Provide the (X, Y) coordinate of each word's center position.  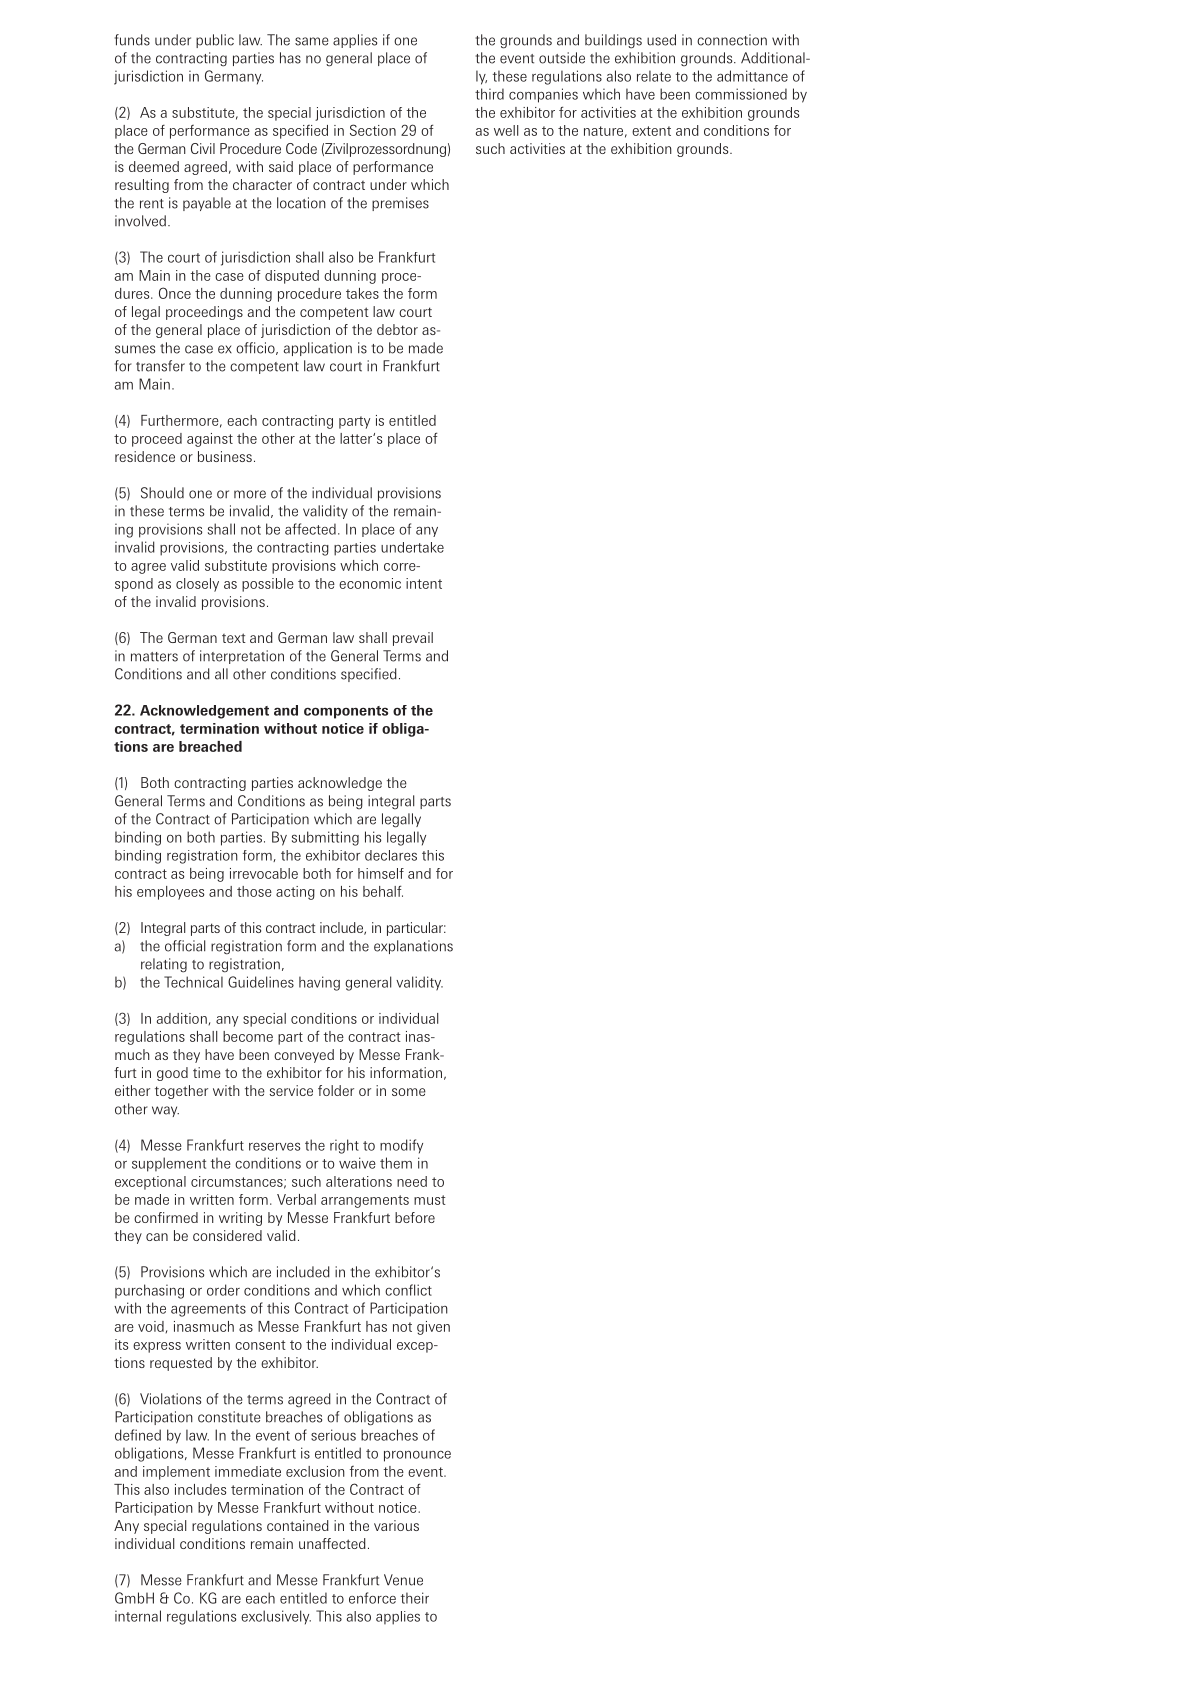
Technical (193, 982)
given (433, 1328)
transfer (160, 366)
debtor (397, 329)
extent (651, 131)
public (215, 41)
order (223, 1290)
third (489, 94)
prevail (413, 639)
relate (654, 76)
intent (424, 583)
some (409, 1092)
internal (138, 1616)
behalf (383, 891)
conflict (408, 1290)
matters (154, 657)
